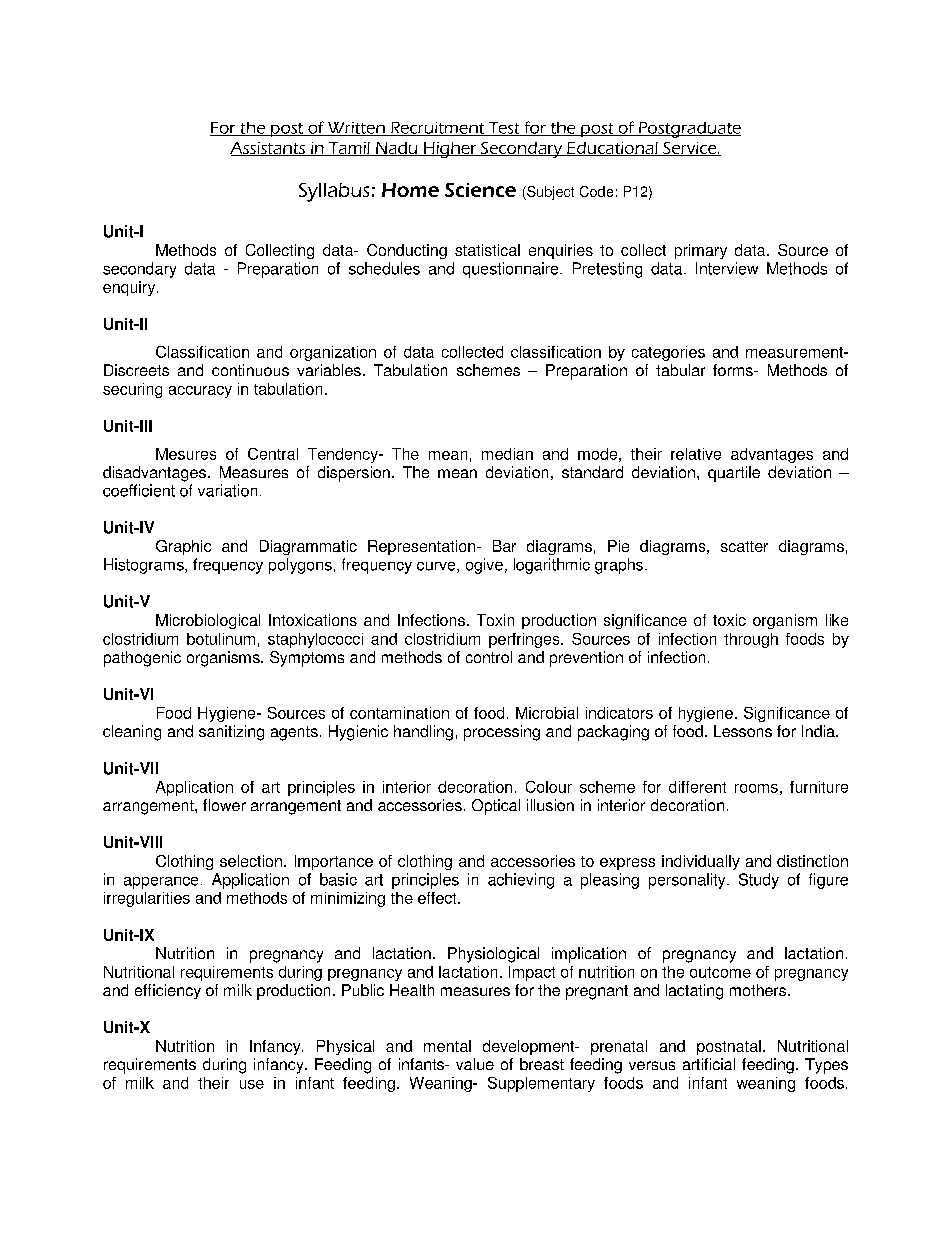 The image size is (952, 1233). What do you see at coordinates (186, 454) in the image?
I see `Mesures` at bounding box center [186, 454].
